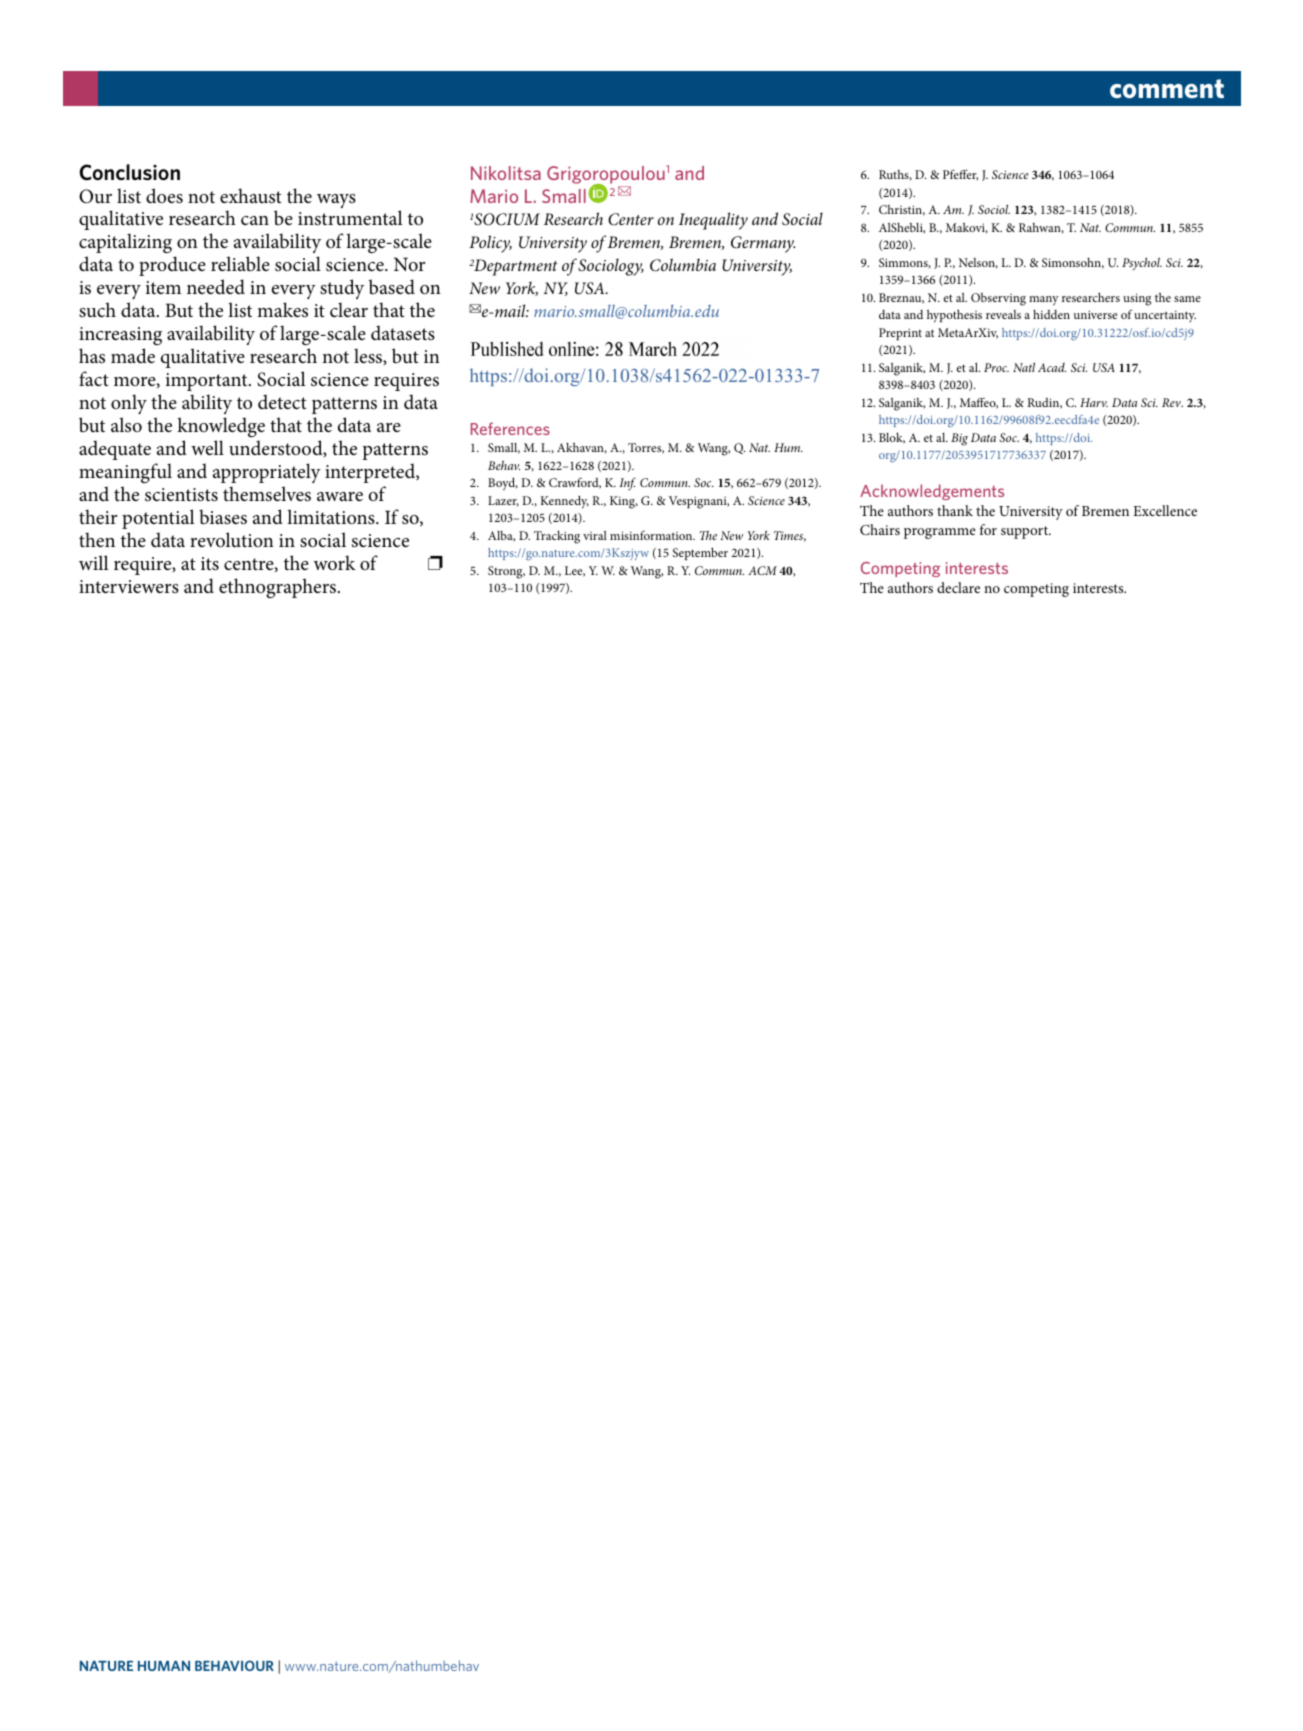 This document has width=1303, height=1731. What do you see at coordinates (1167, 88) in the document?
I see `comment` at bounding box center [1167, 88].
